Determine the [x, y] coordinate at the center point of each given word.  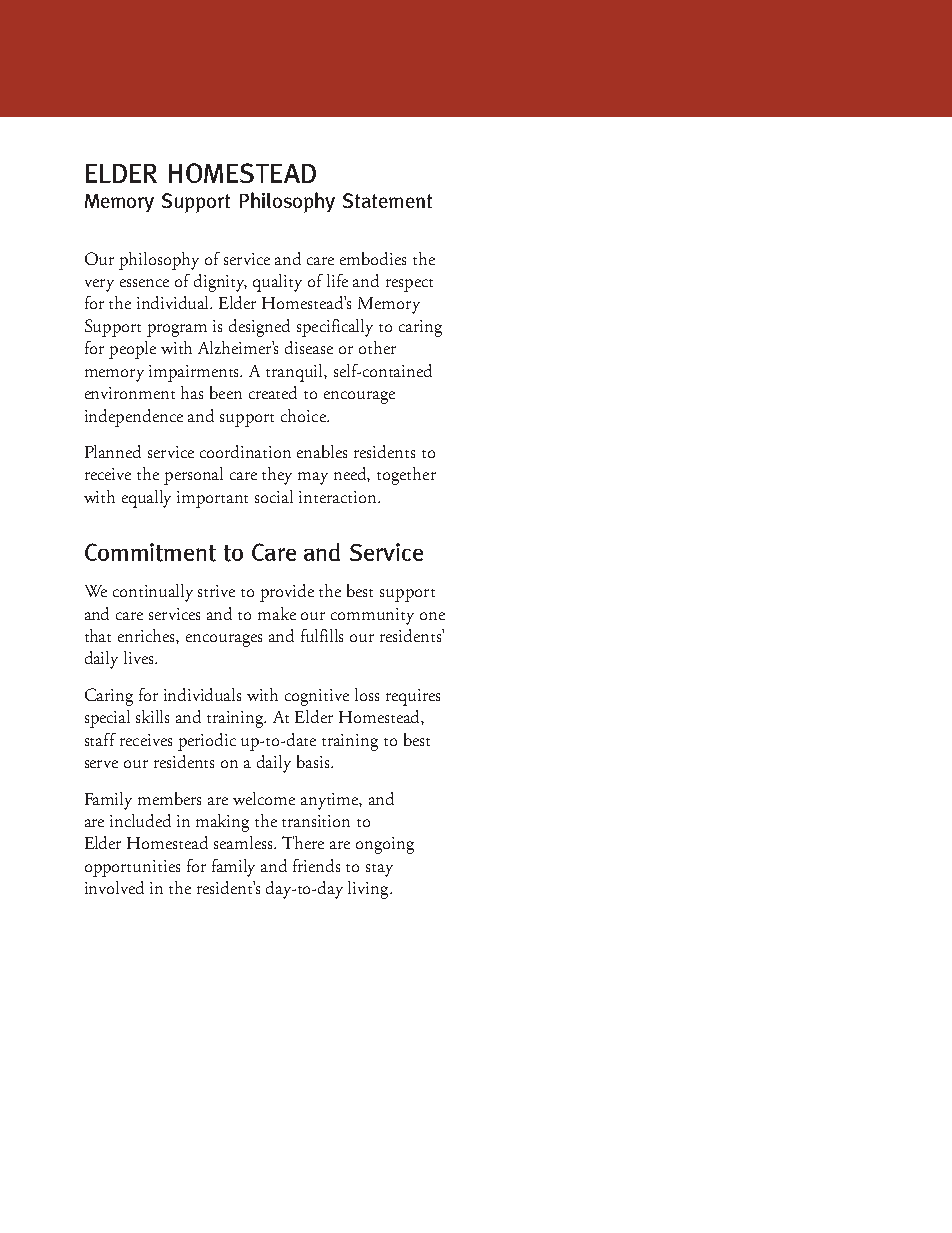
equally [146, 499]
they [277, 476]
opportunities [132, 868]
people [132, 350]
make [277, 613]
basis [313, 761]
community [372, 616]
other [377, 347]
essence [144, 283]
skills [152, 716]
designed [259, 328]
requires [413, 697]
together [406, 476]
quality [277, 283]
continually [153, 593]
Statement [387, 200]
